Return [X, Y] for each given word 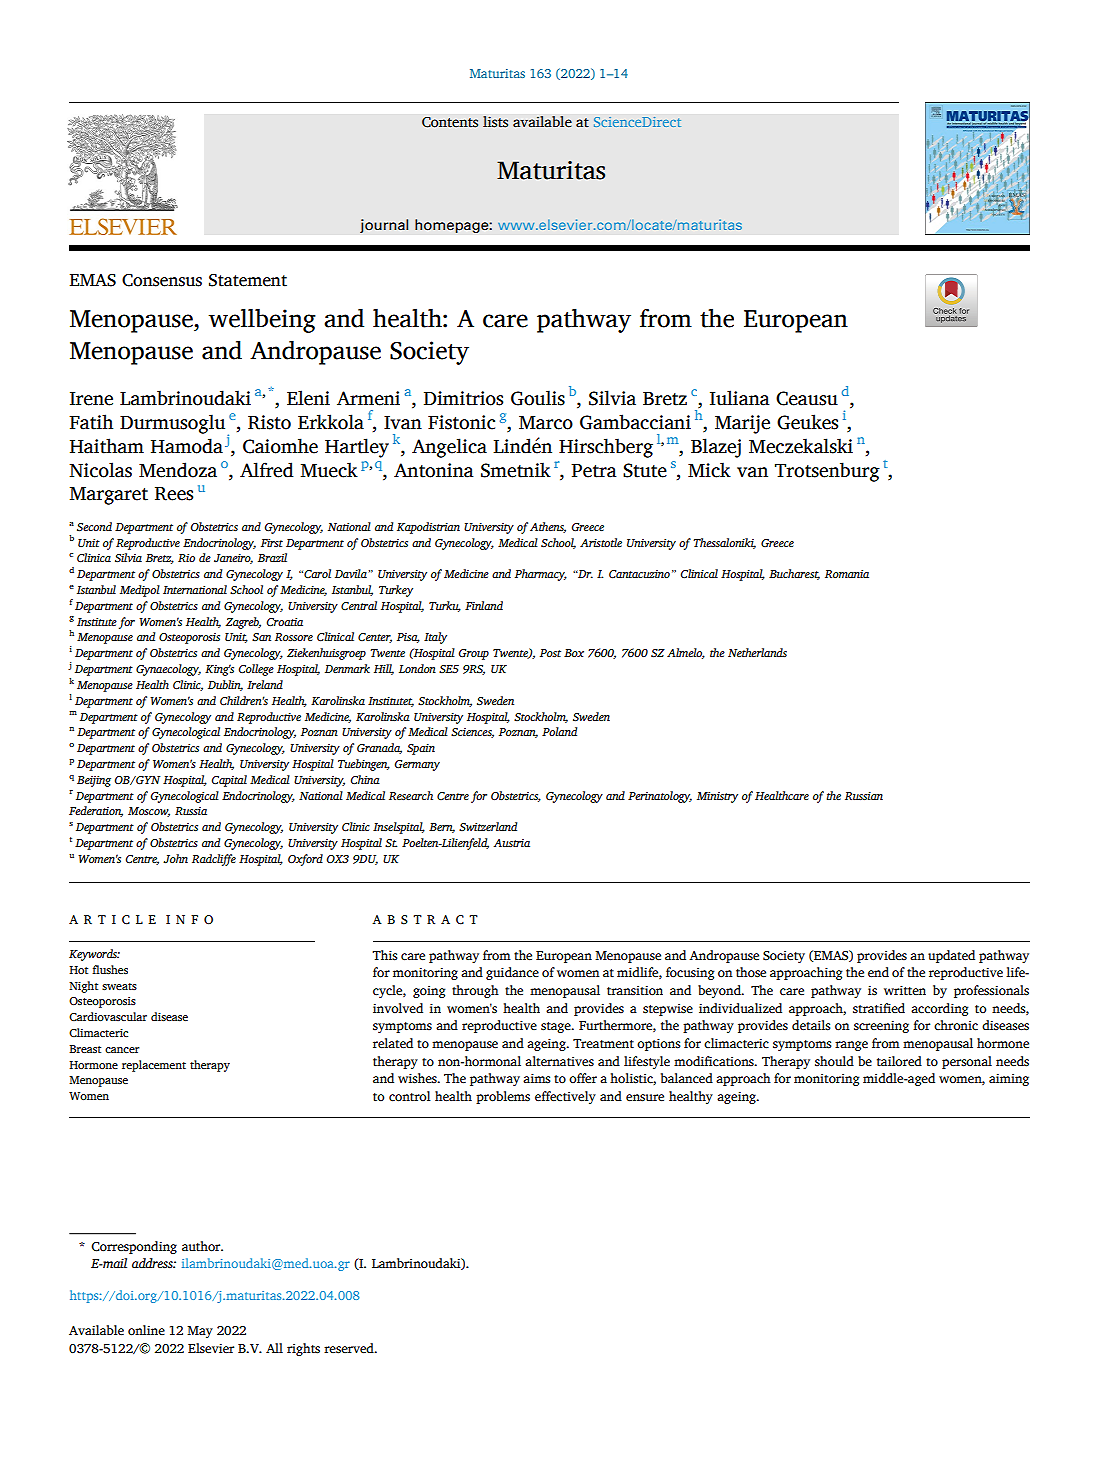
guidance [512, 973]
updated [951, 956]
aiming [1009, 1079]
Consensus [162, 280]
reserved [350, 1348]
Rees [174, 494]
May [200, 1332]
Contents [450, 122]
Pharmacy [541, 575]
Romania [847, 574]
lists [495, 122]
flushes [110, 969]
